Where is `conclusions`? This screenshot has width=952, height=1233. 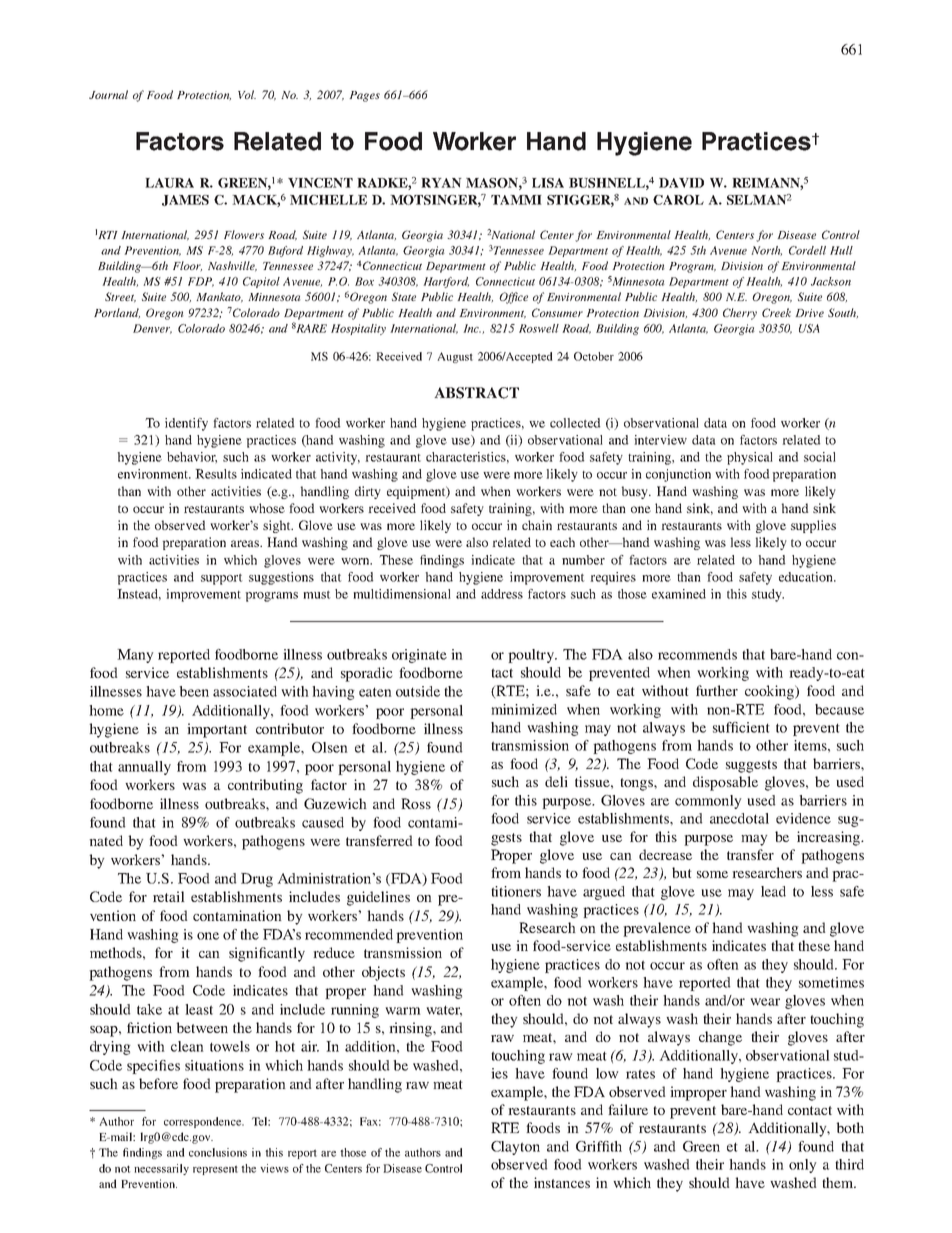
conclusions is located at coordinates (218, 1152).
